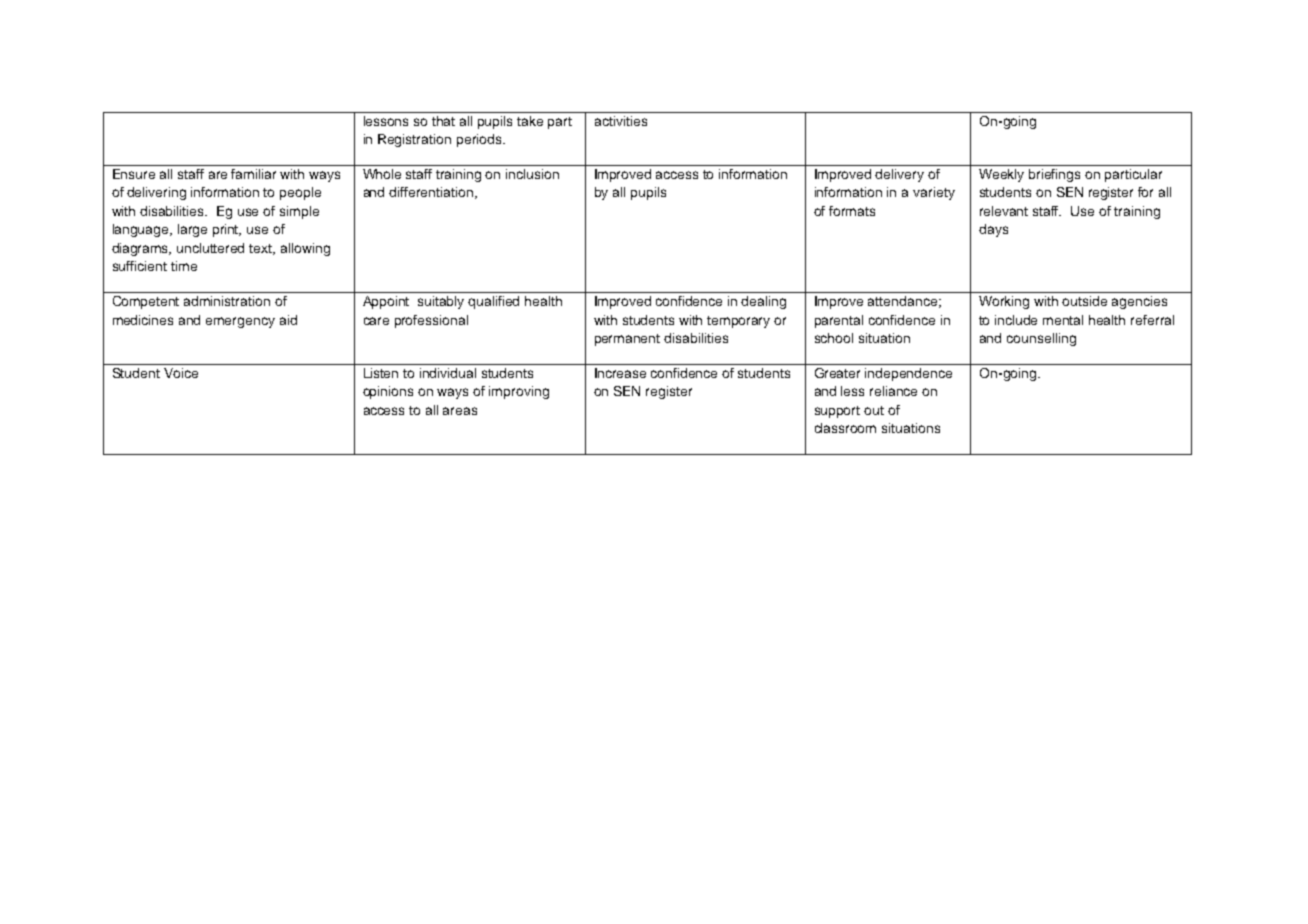 This screenshot has height=924, width=1308. I want to click on activities, so click(621, 121).
